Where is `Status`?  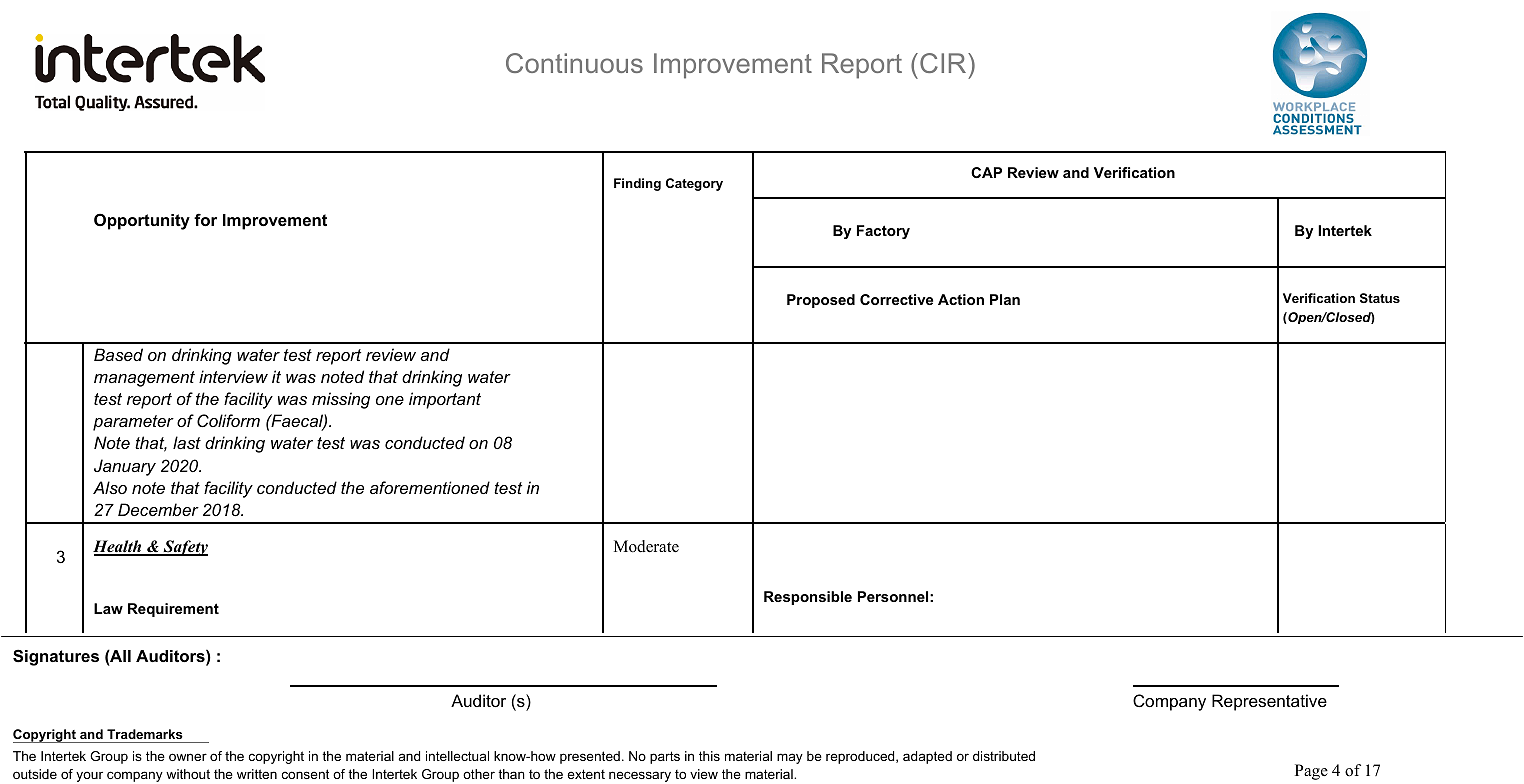 Status is located at coordinates (1380, 298).
